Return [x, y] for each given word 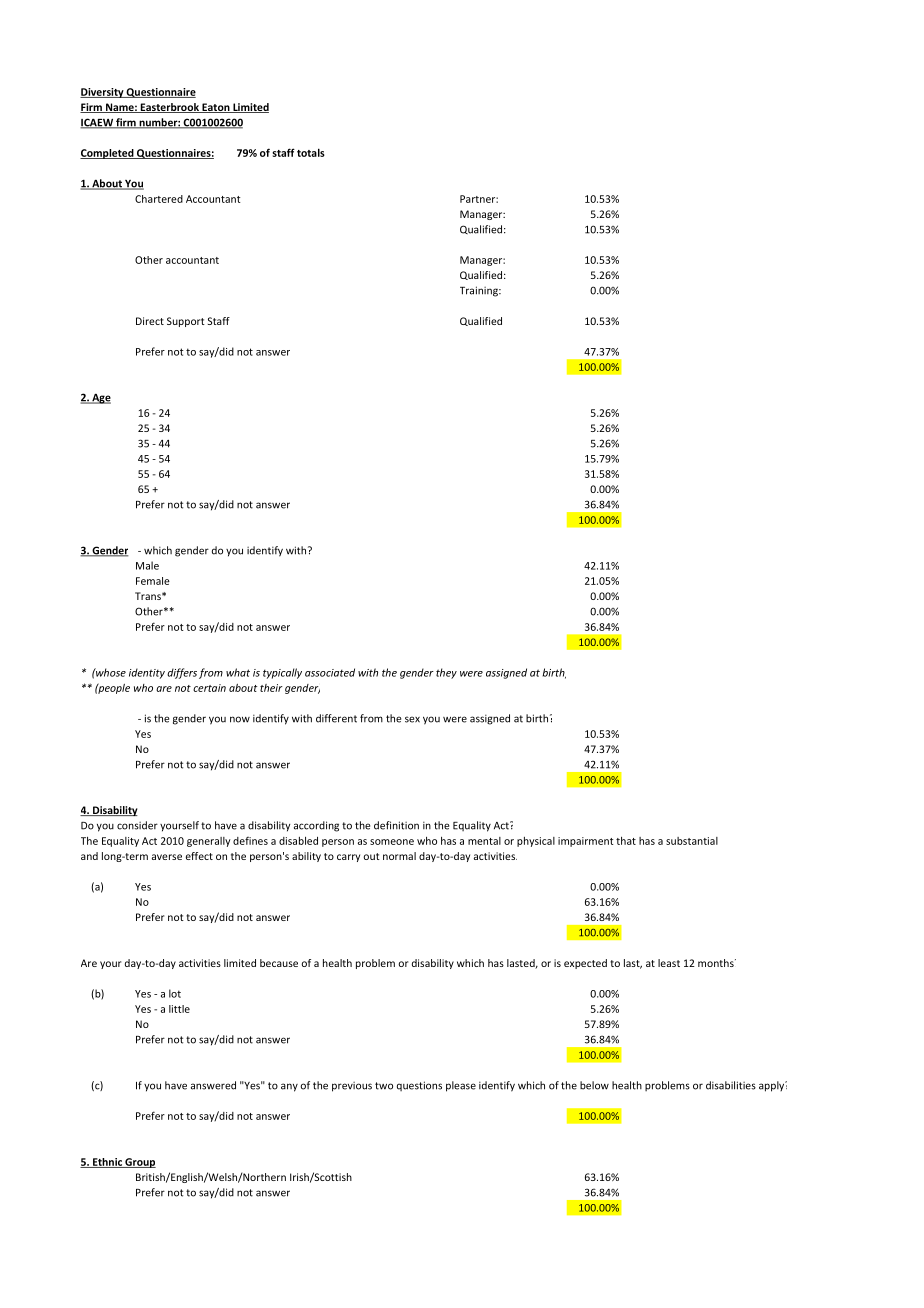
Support [186, 322]
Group [139, 1163]
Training [480, 291]
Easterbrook [169, 108]
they [446, 673]
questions [419, 1086]
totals [311, 152]
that [626, 841]
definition [396, 825]
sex [412, 719]
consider [137, 825]
